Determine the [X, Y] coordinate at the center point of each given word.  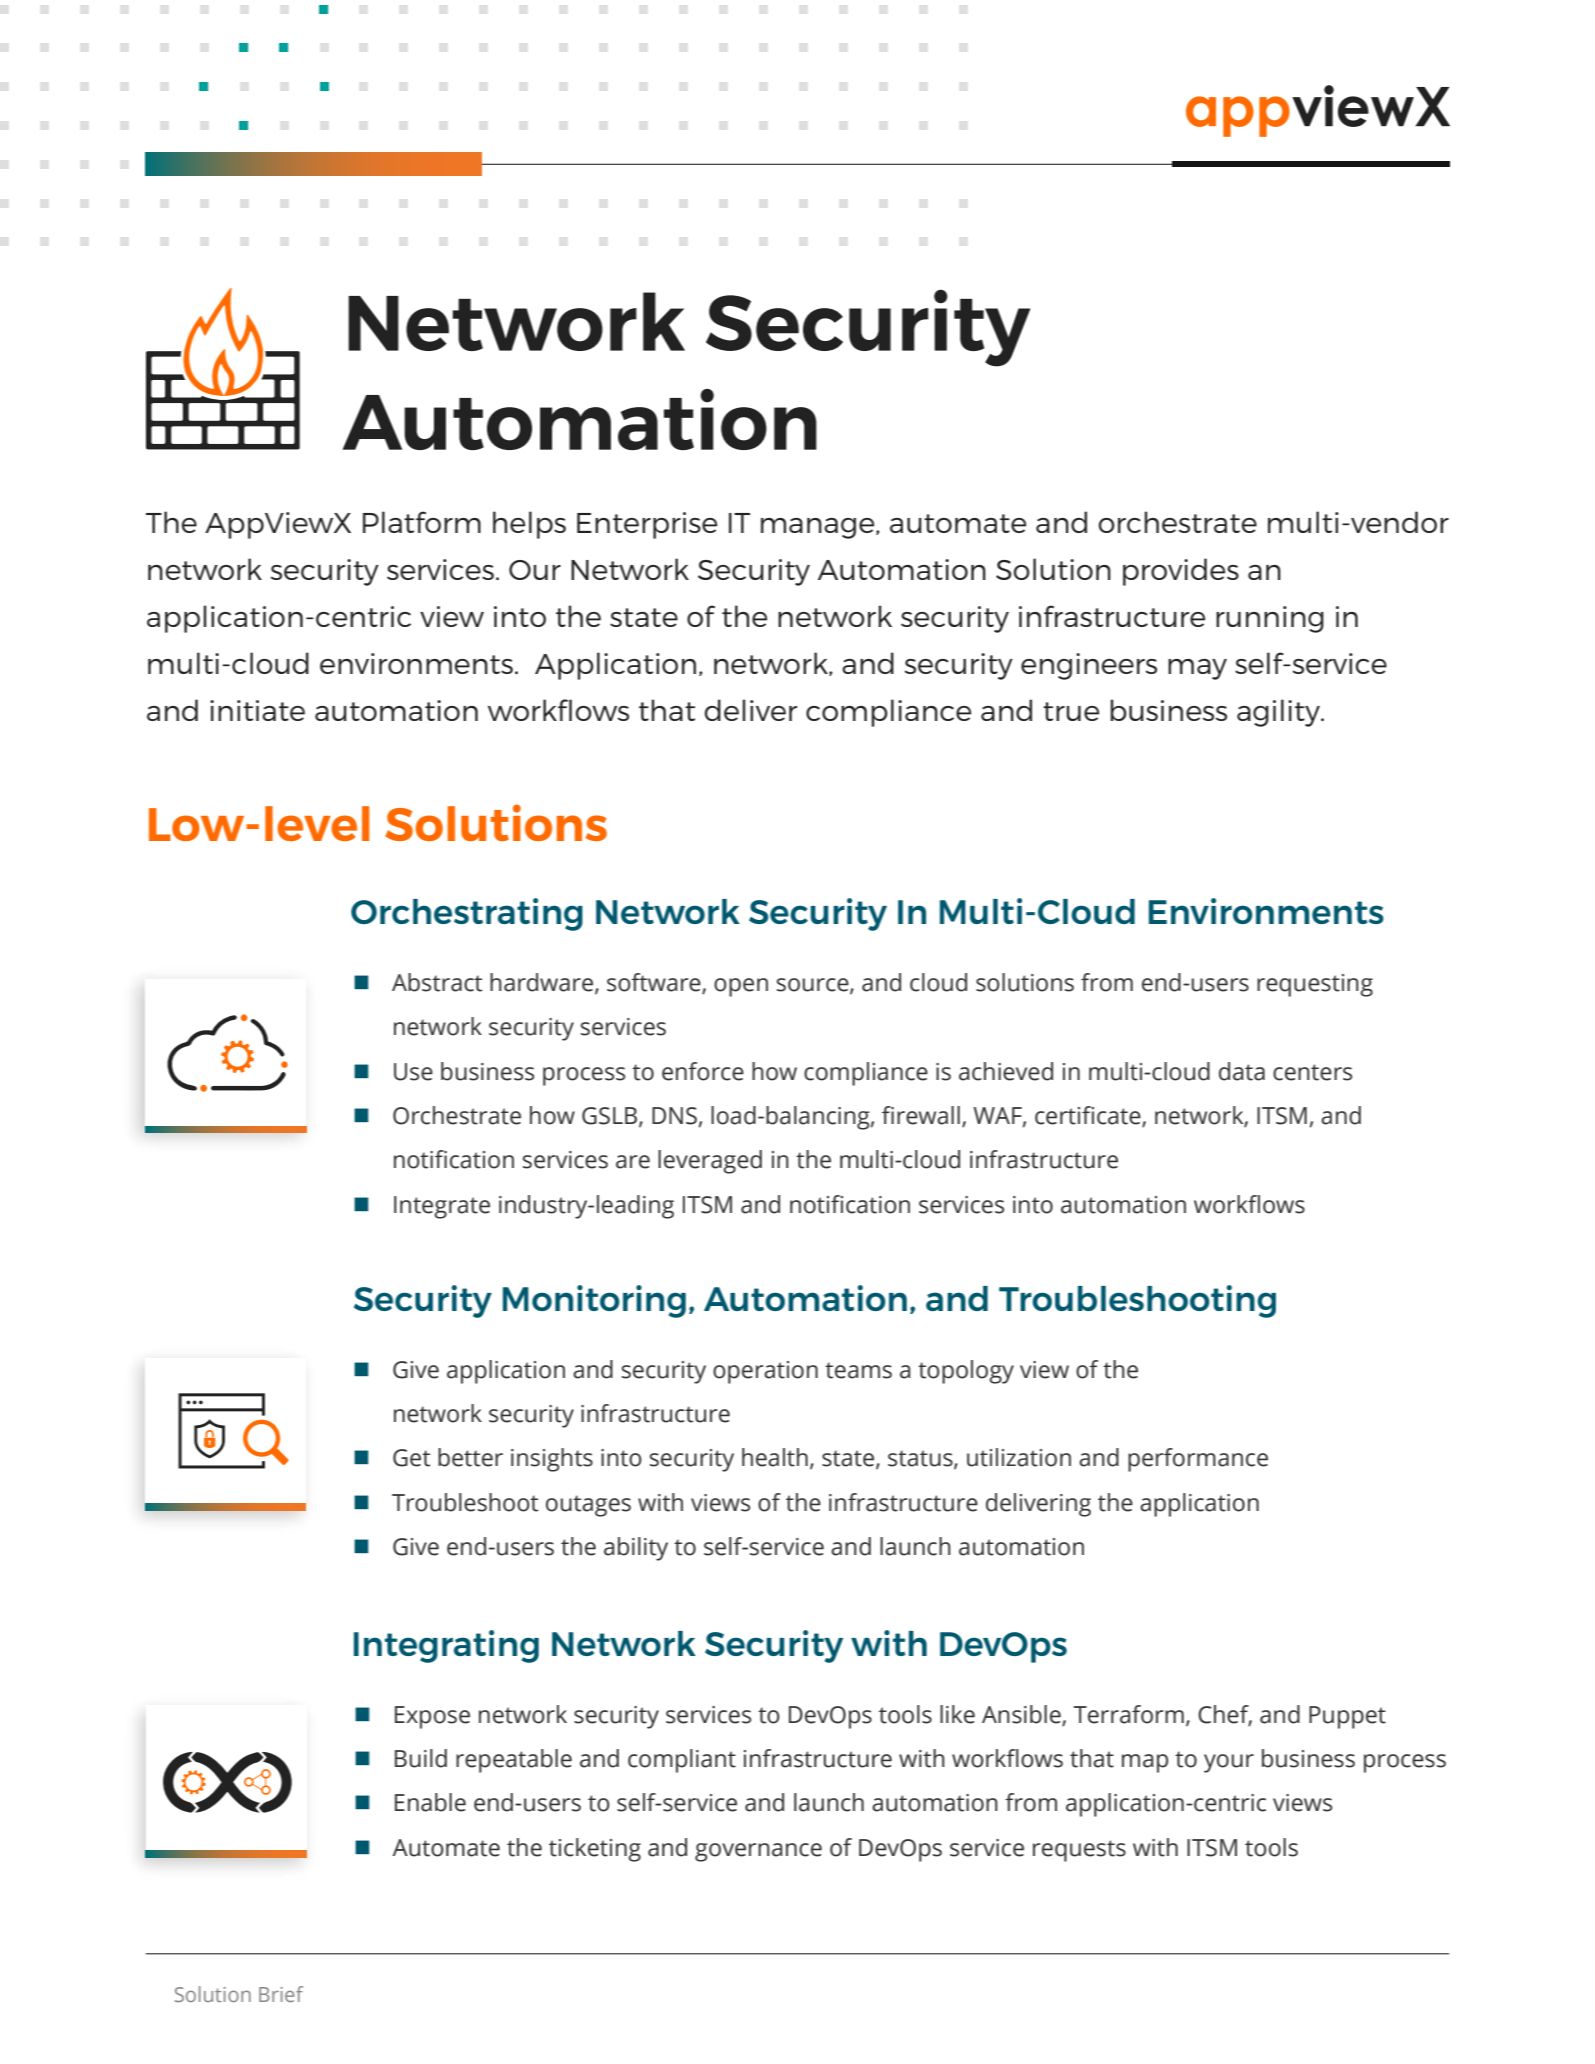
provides [1181, 572]
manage [819, 528]
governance [758, 1852]
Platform [422, 522]
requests [1079, 1851]
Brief [281, 1994]
